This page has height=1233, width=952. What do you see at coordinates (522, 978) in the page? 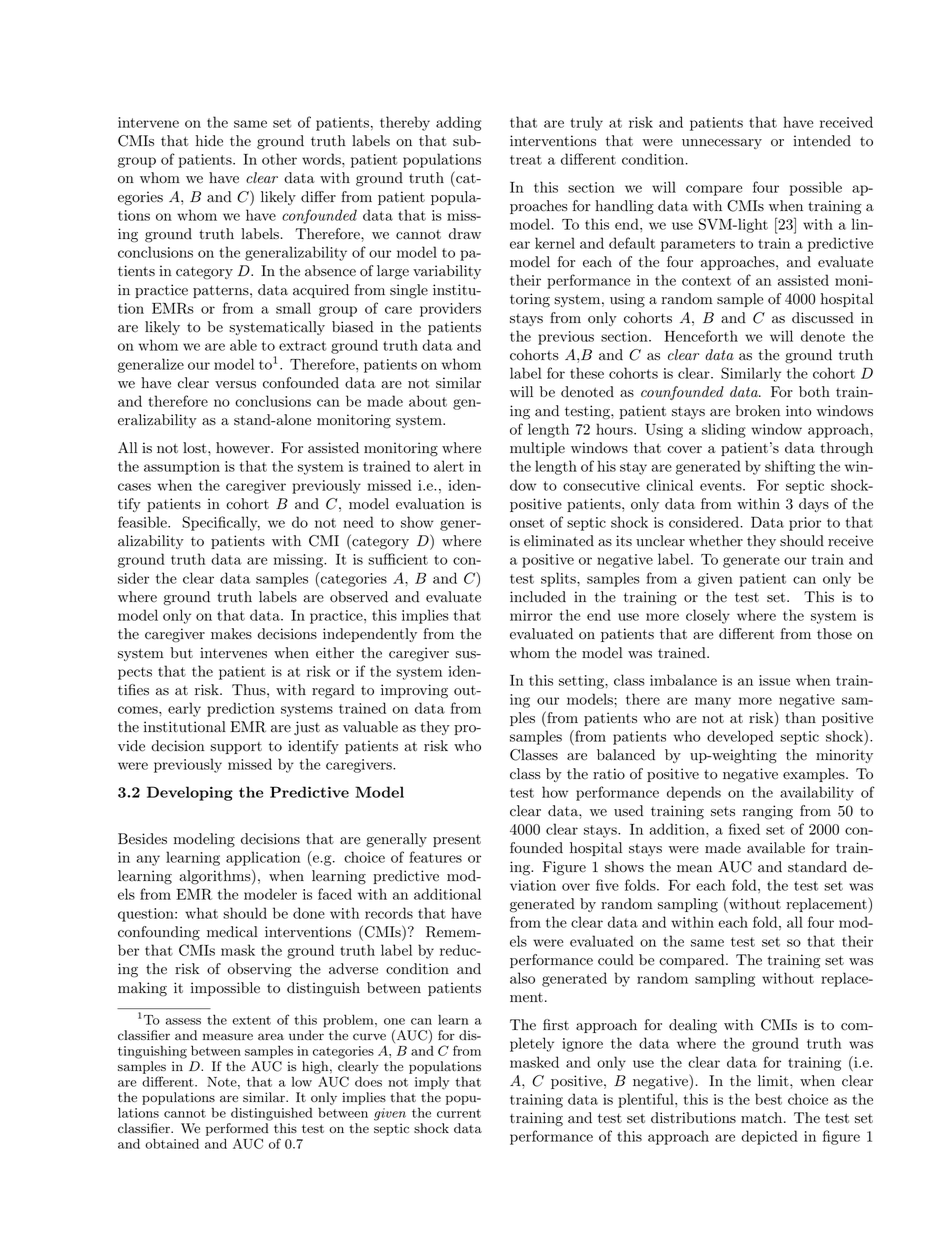
I see `also` at bounding box center [522, 978].
